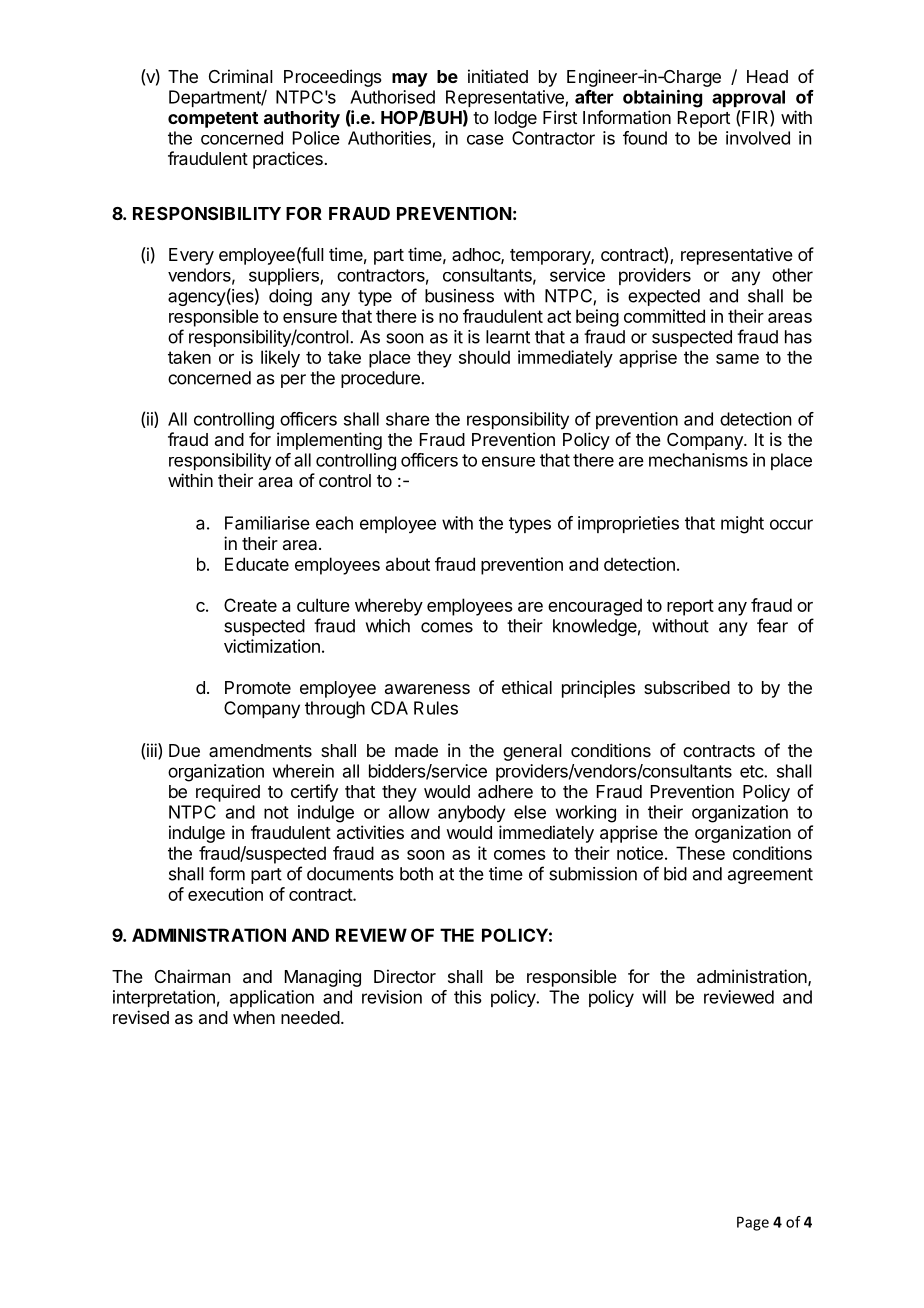 The height and width of the screenshot is (1308, 924). What do you see at coordinates (753, 1223) in the screenshot?
I see `Page` at bounding box center [753, 1223].
